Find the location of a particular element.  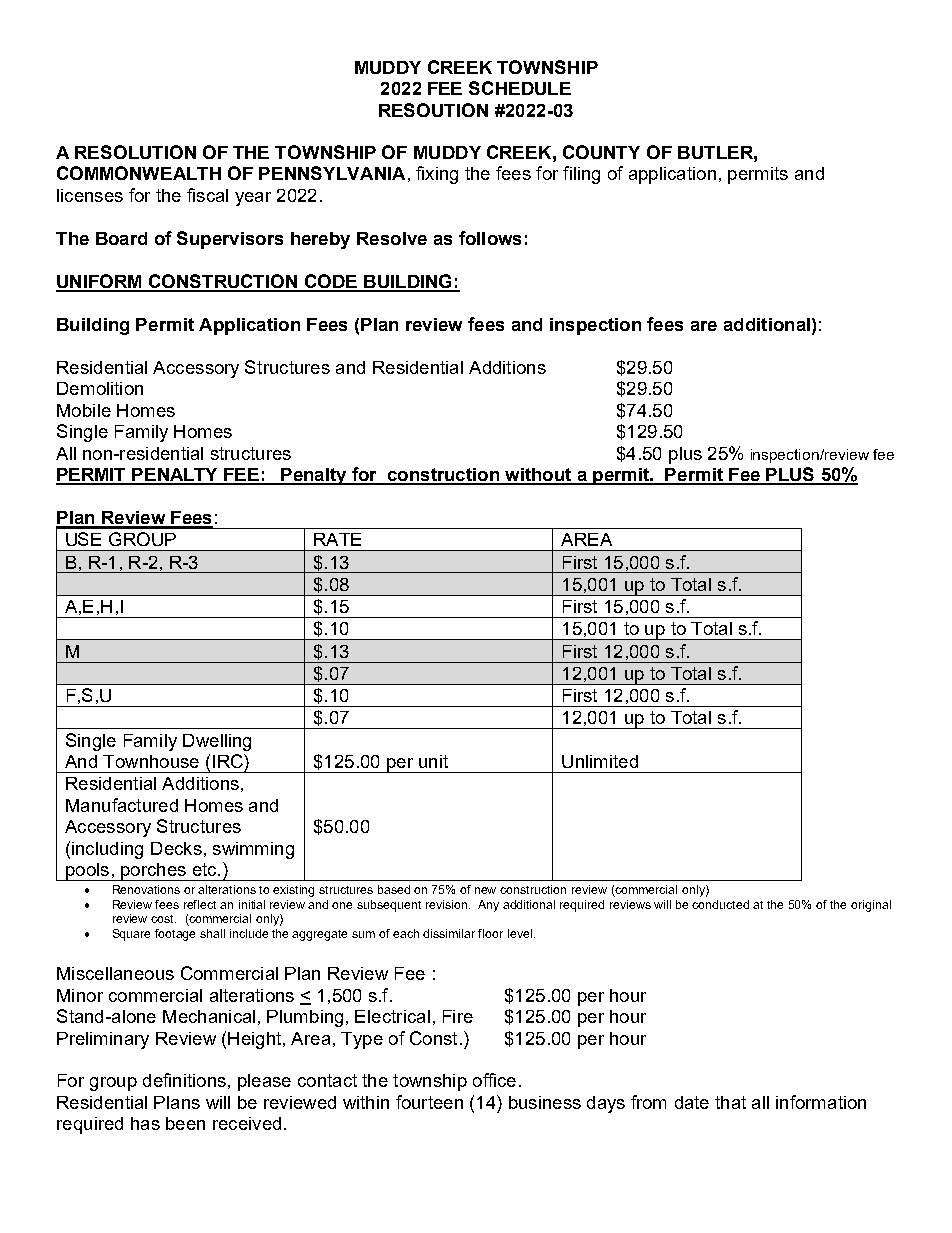

Mobile is located at coordinates (84, 410).
